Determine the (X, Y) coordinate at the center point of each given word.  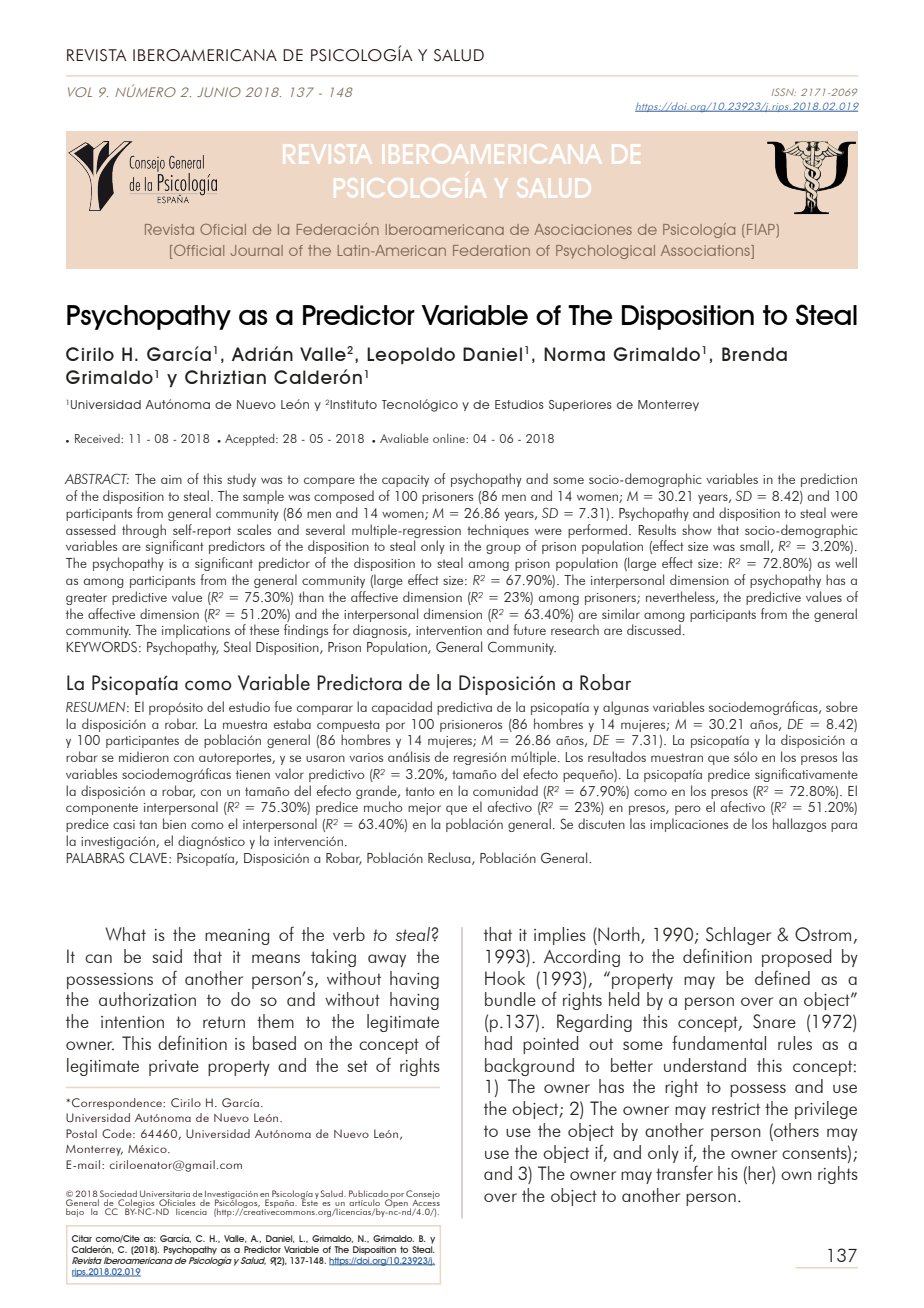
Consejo (423, 1195)
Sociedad (118, 1193)
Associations (706, 252)
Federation (491, 250)
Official (198, 252)
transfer (684, 1172)
